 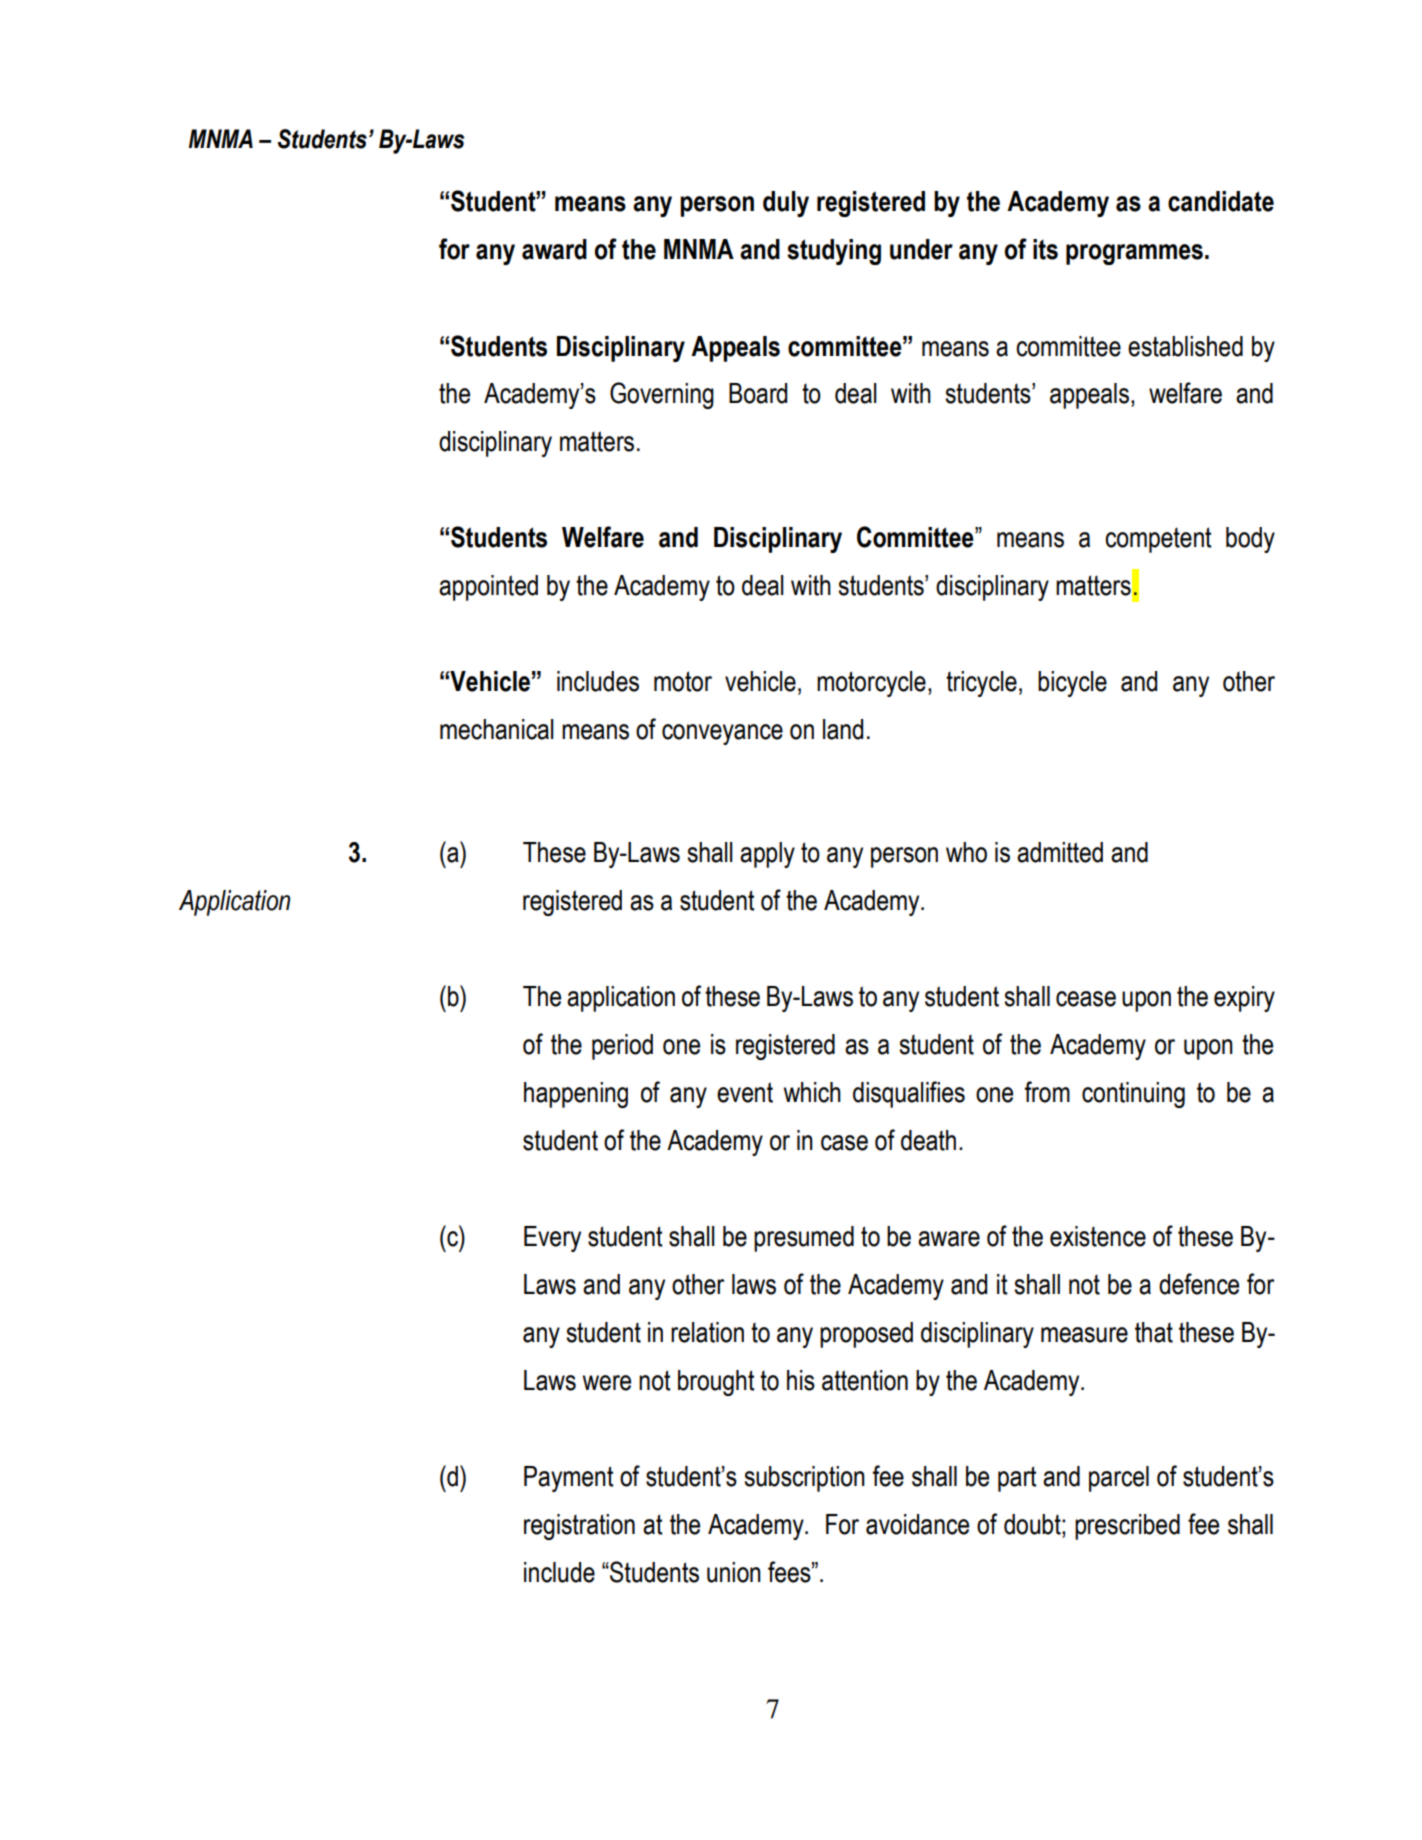 What do you see at coordinates (917, 1524) in the screenshot?
I see `avoidance` at bounding box center [917, 1524].
